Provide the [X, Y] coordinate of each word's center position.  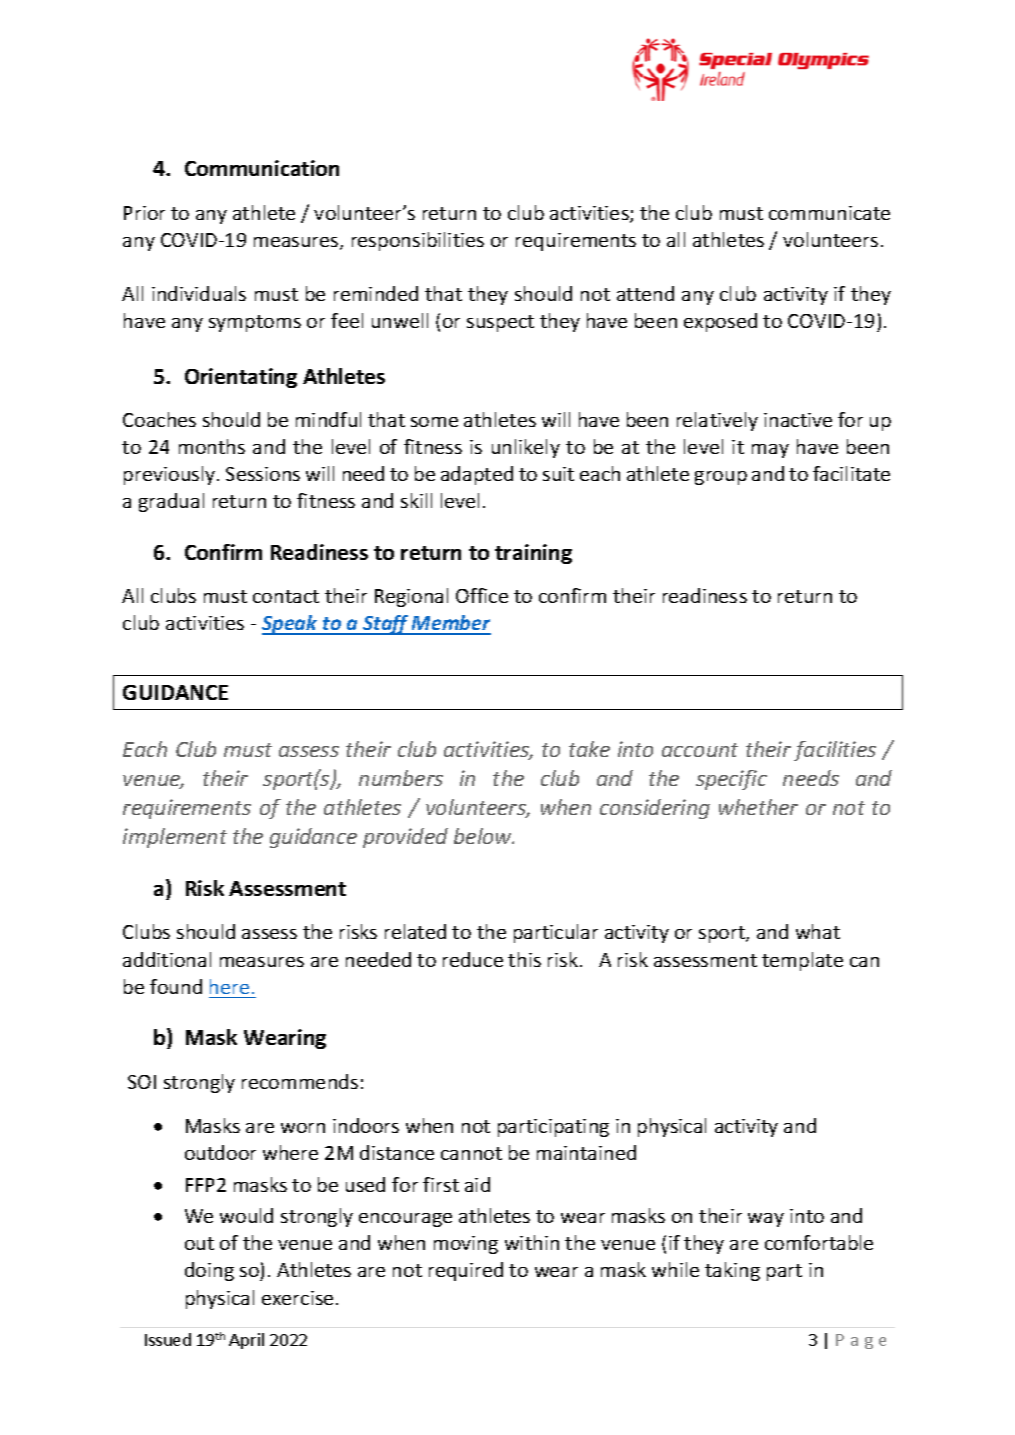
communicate [829, 213]
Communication [262, 168]
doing [209, 1271]
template [802, 961]
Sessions [263, 474]
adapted [477, 475]
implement [175, 838]
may [770, 451]
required [466, 1271]
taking [732, 1271]
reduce [473, 959]
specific [731, 780]
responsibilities [418, 241]
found [176, 986]
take [589, 749]
